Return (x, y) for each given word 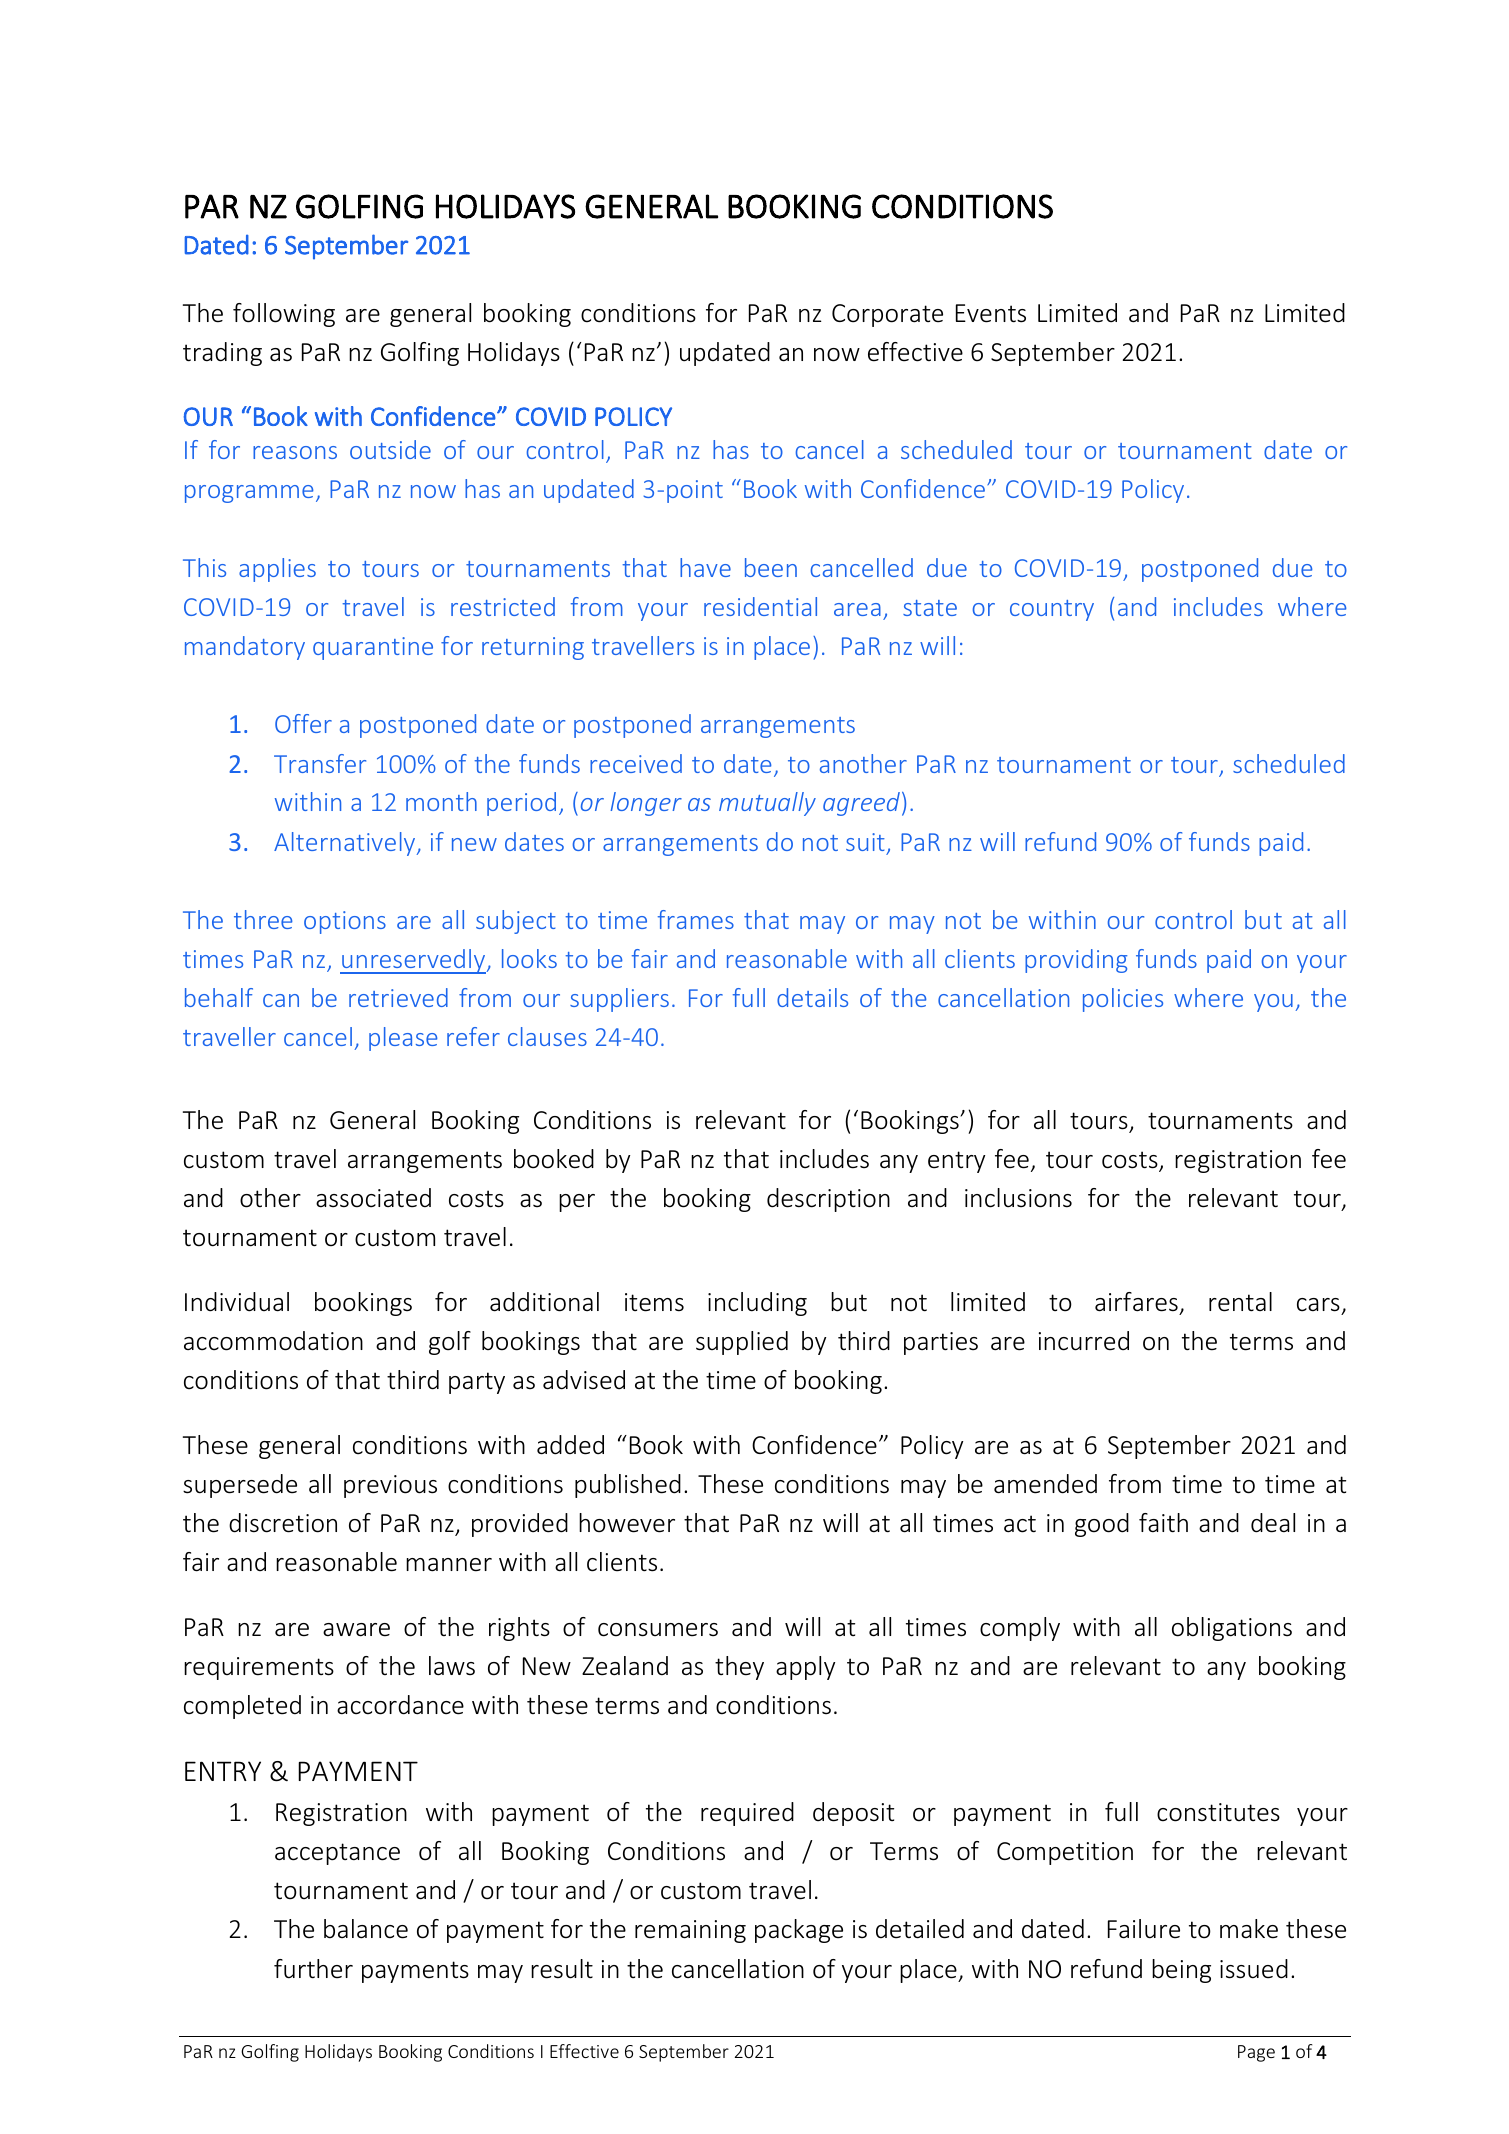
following (284, 315)
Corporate (887, 315)
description (828, 1200)
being (1181, 1971)
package (799, 1931)
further (313, 1969)
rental (1240, 1302)
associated (373, 1198)
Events (991, 313)
